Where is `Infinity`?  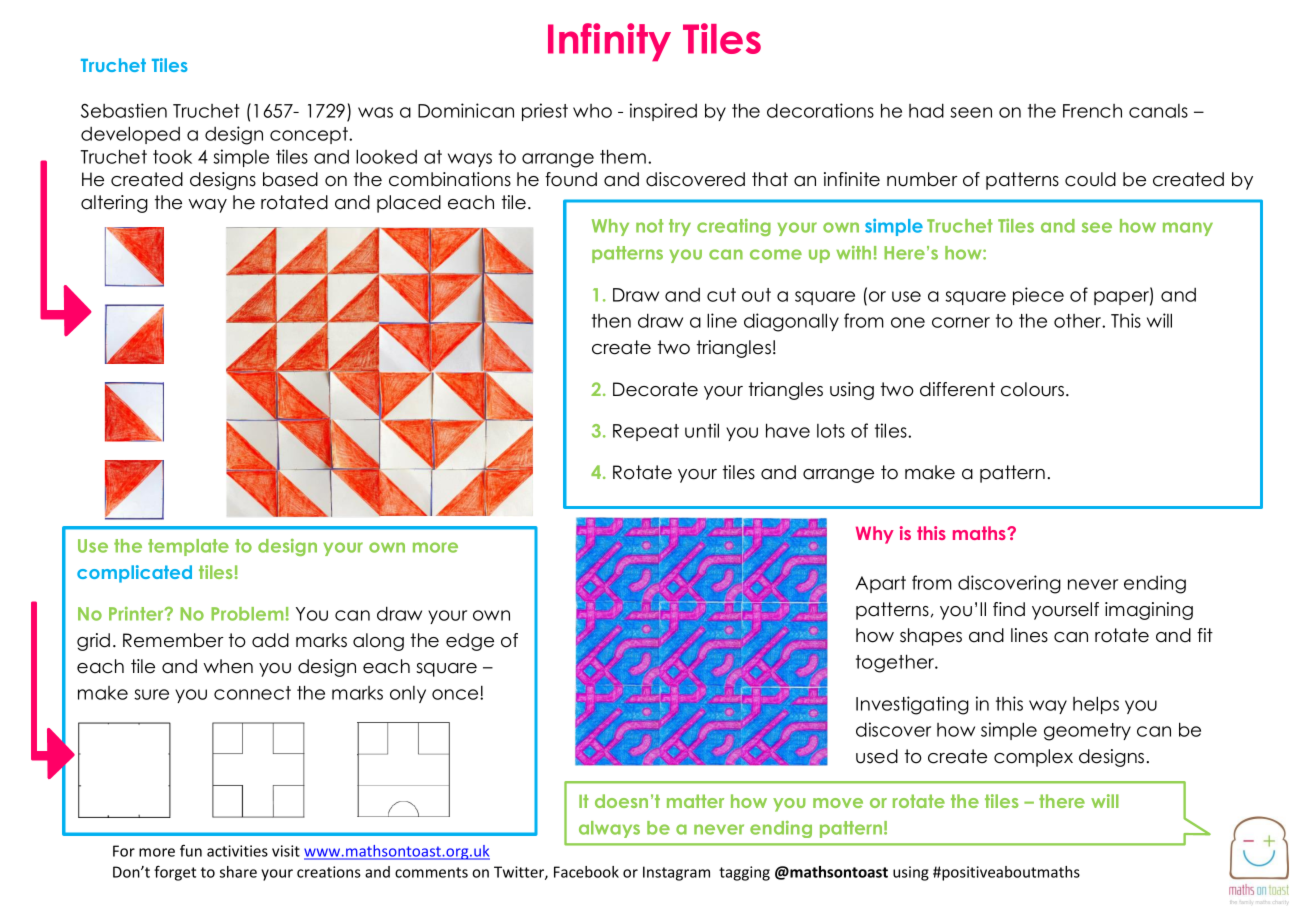 Infinity is located at coordinates (609, 42).
